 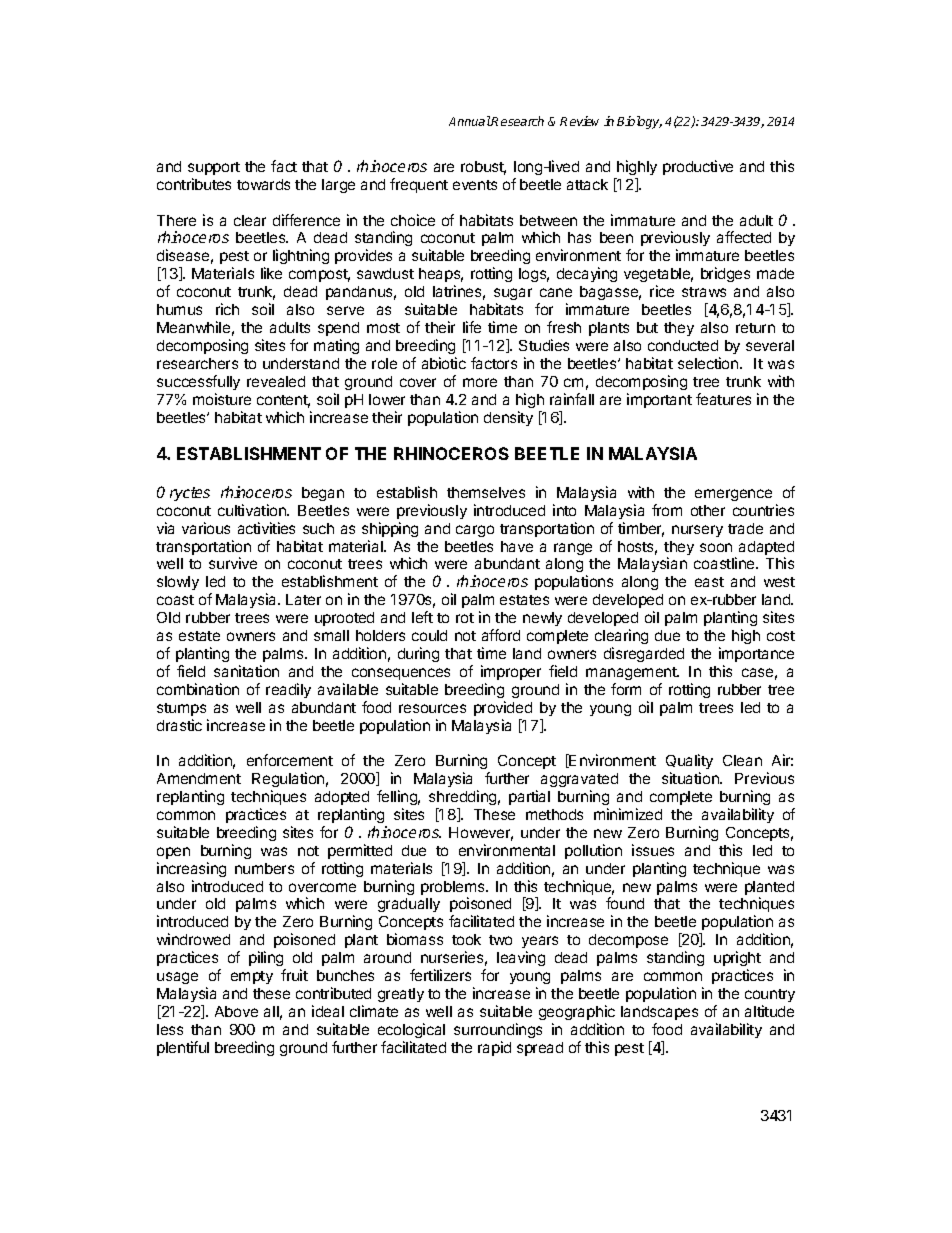 I want to click on moisture, so click(x=222, y=399).
